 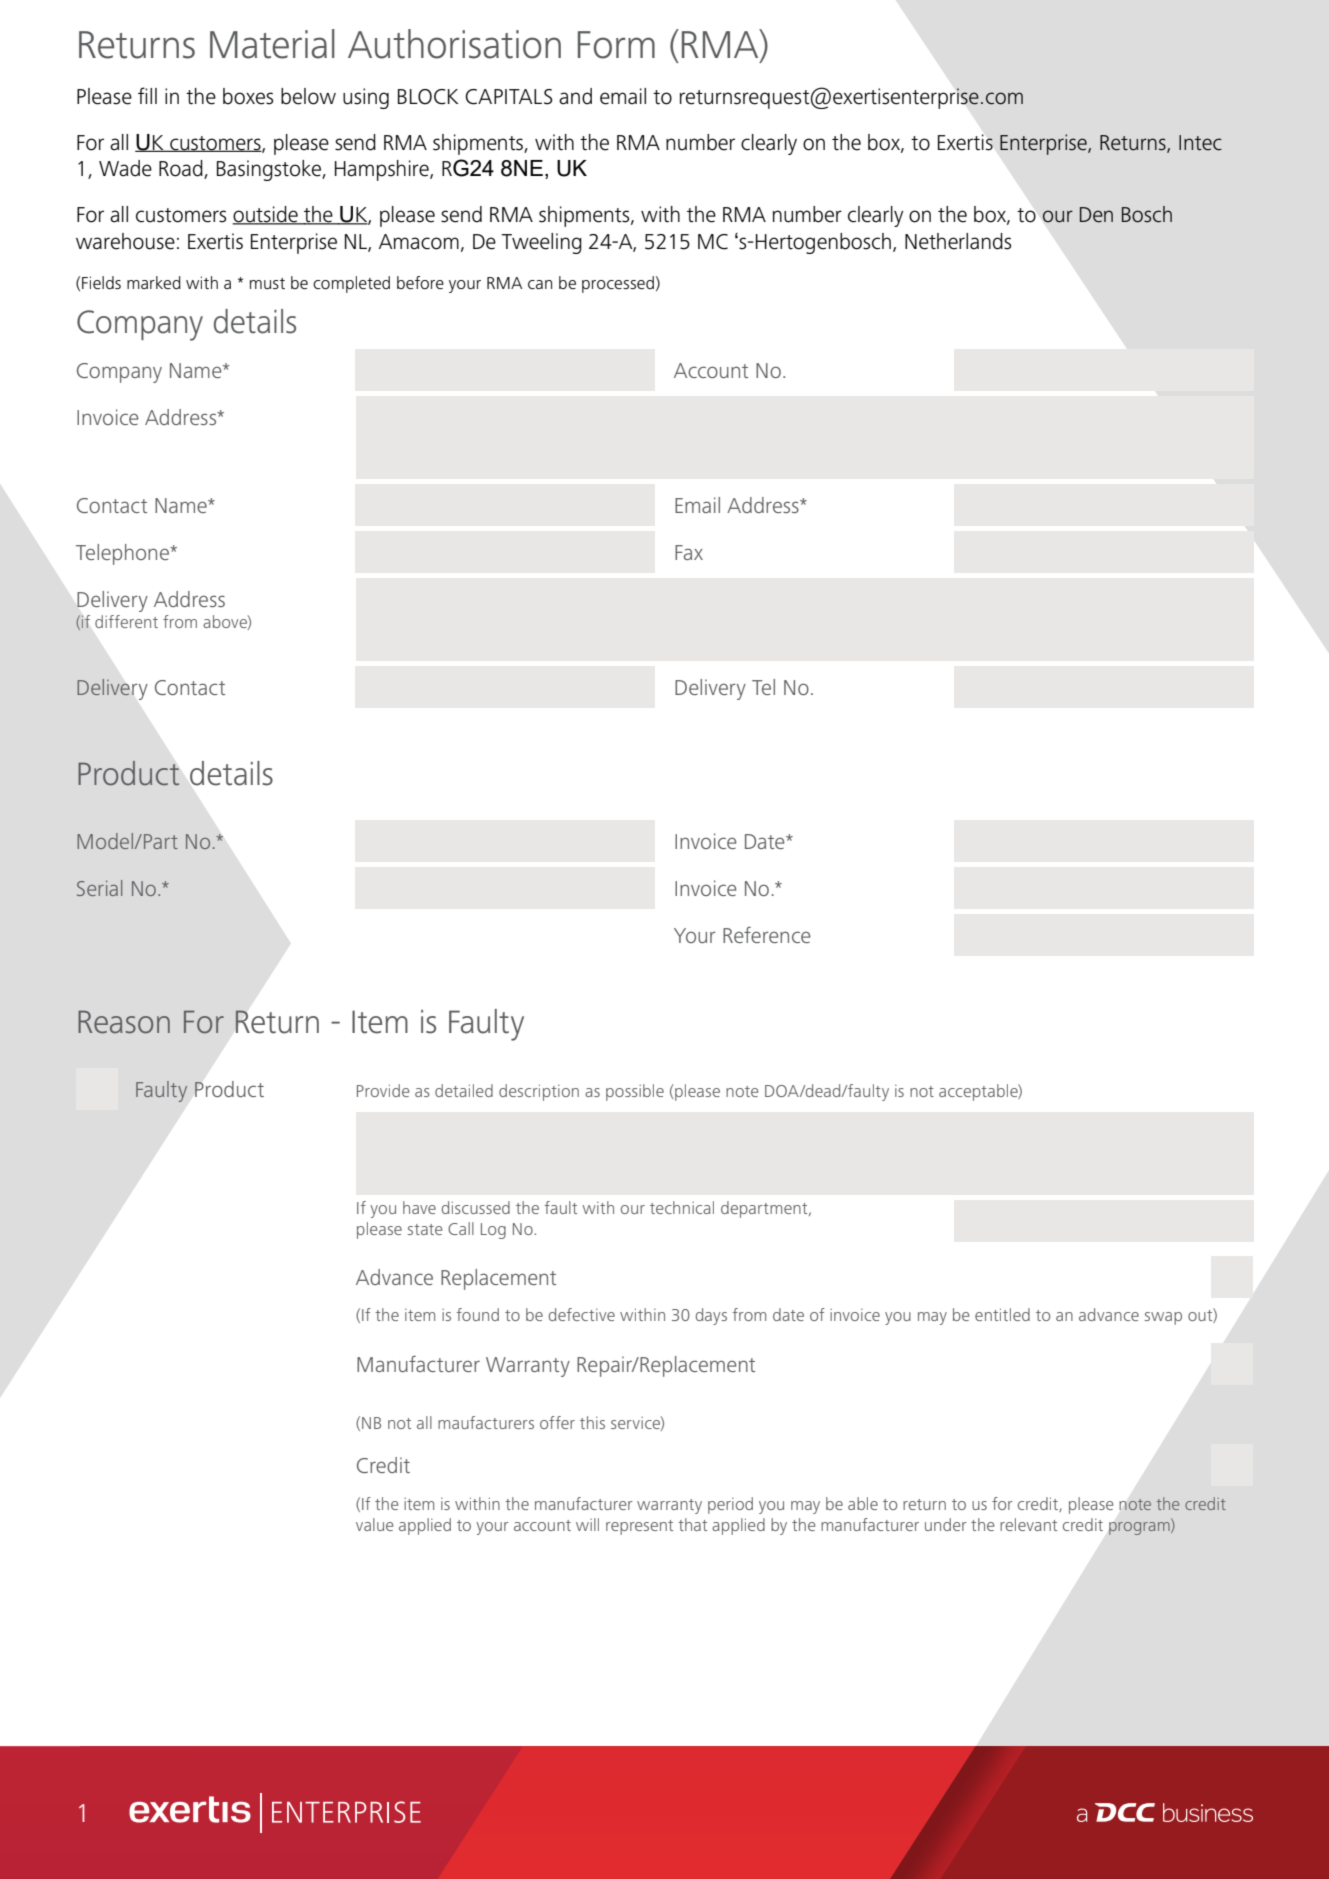 What do you see at coordinates (766, 934) in the image?
I see `Reference` at bounding box center [766, 934].
